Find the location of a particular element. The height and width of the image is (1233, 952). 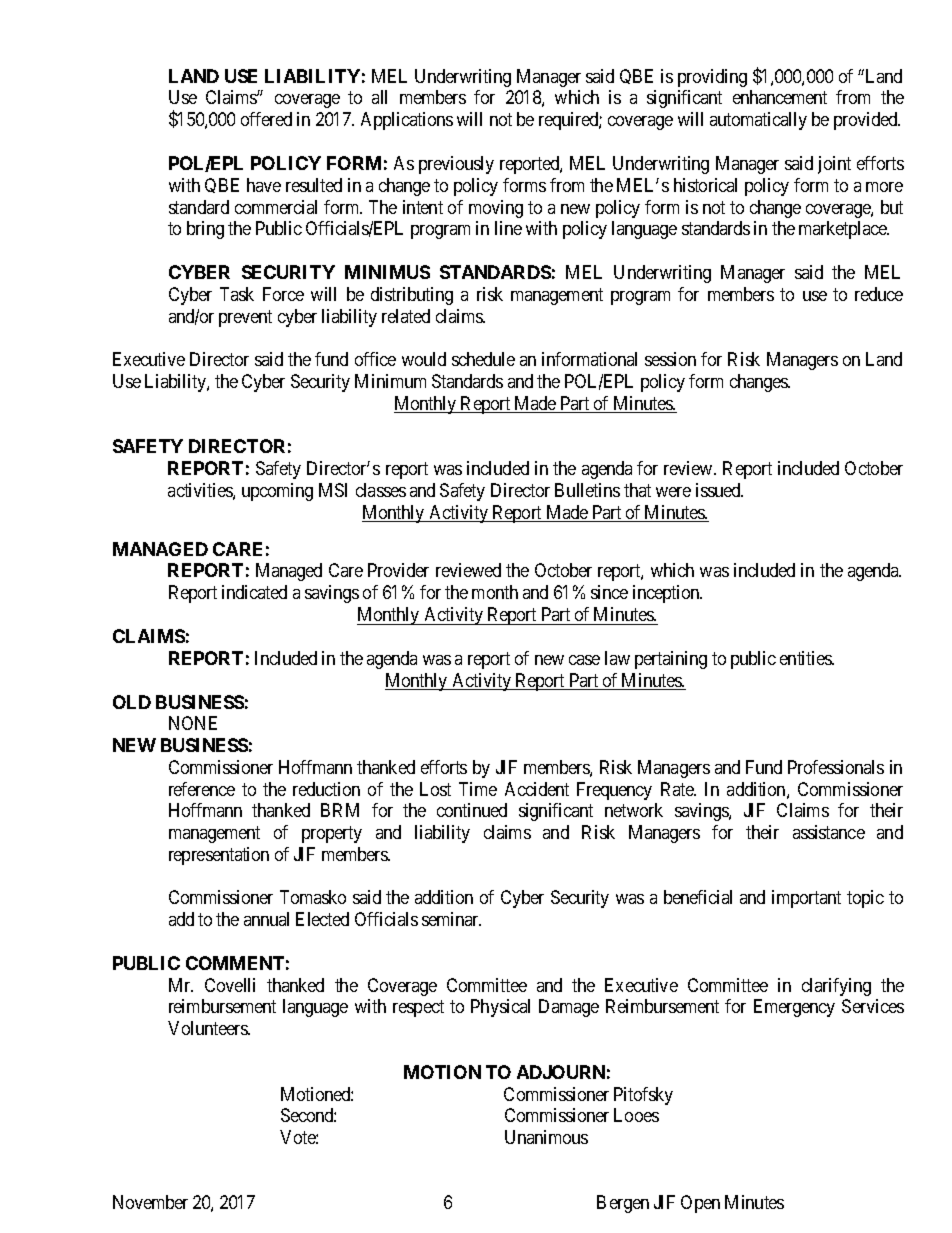

enhancement is located at coordinates (780, 97).
